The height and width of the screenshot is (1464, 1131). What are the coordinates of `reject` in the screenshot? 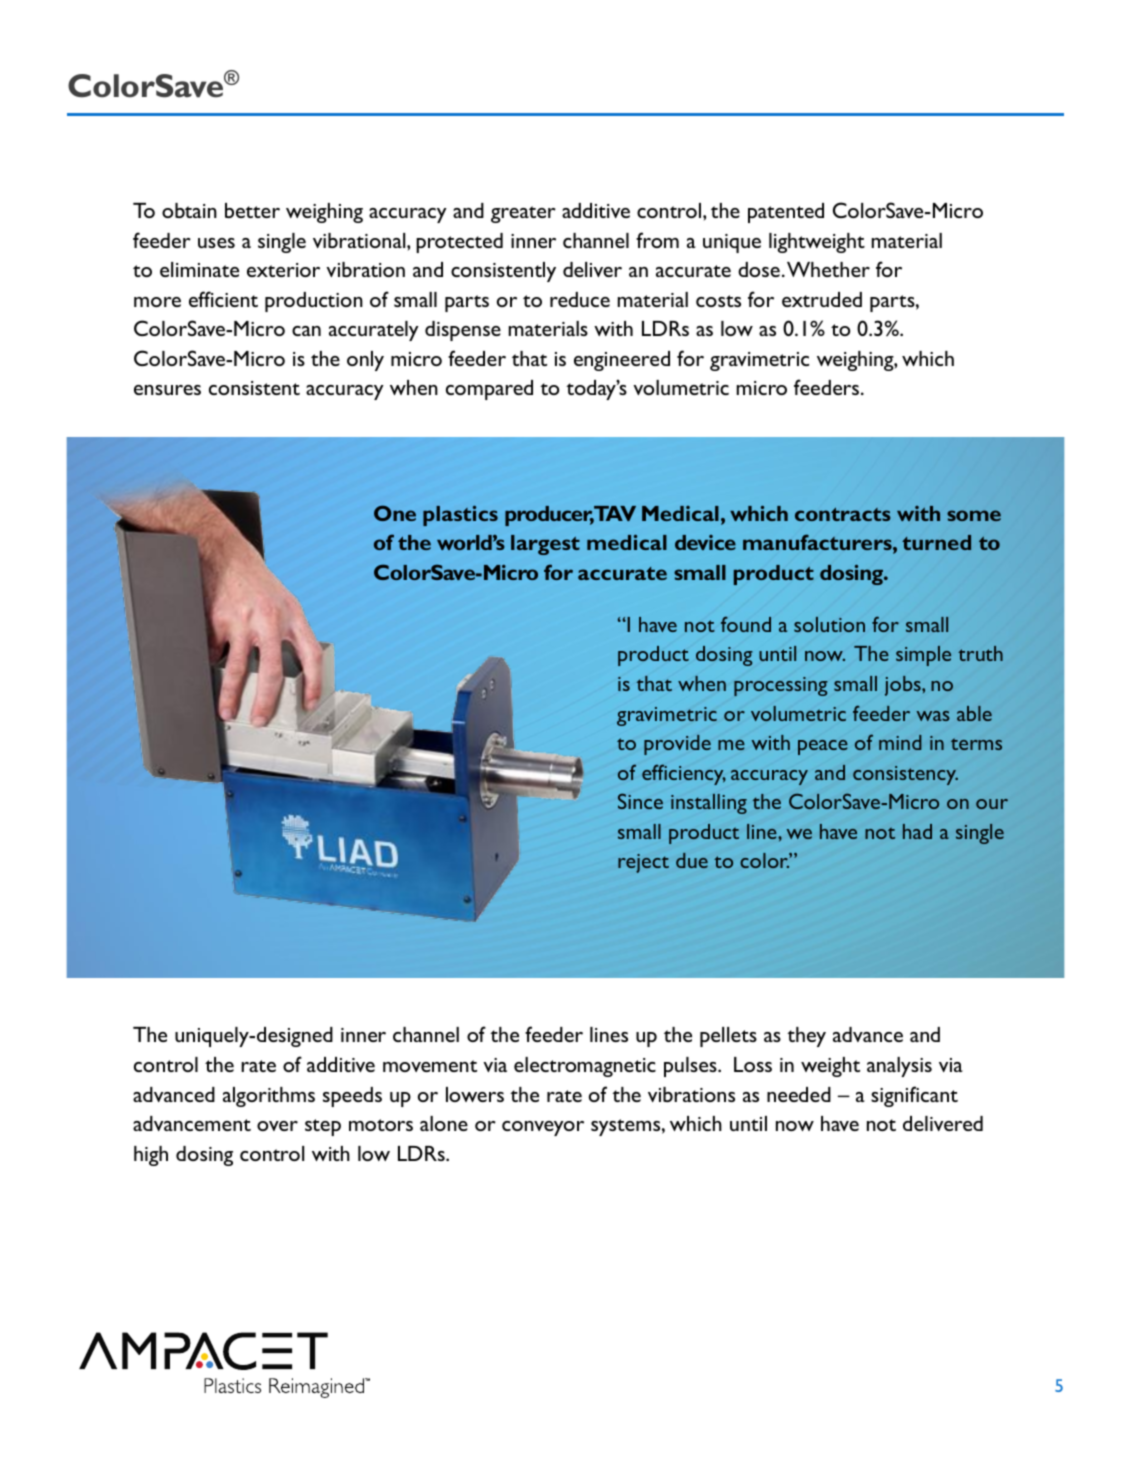 It's located at (643, 863).
